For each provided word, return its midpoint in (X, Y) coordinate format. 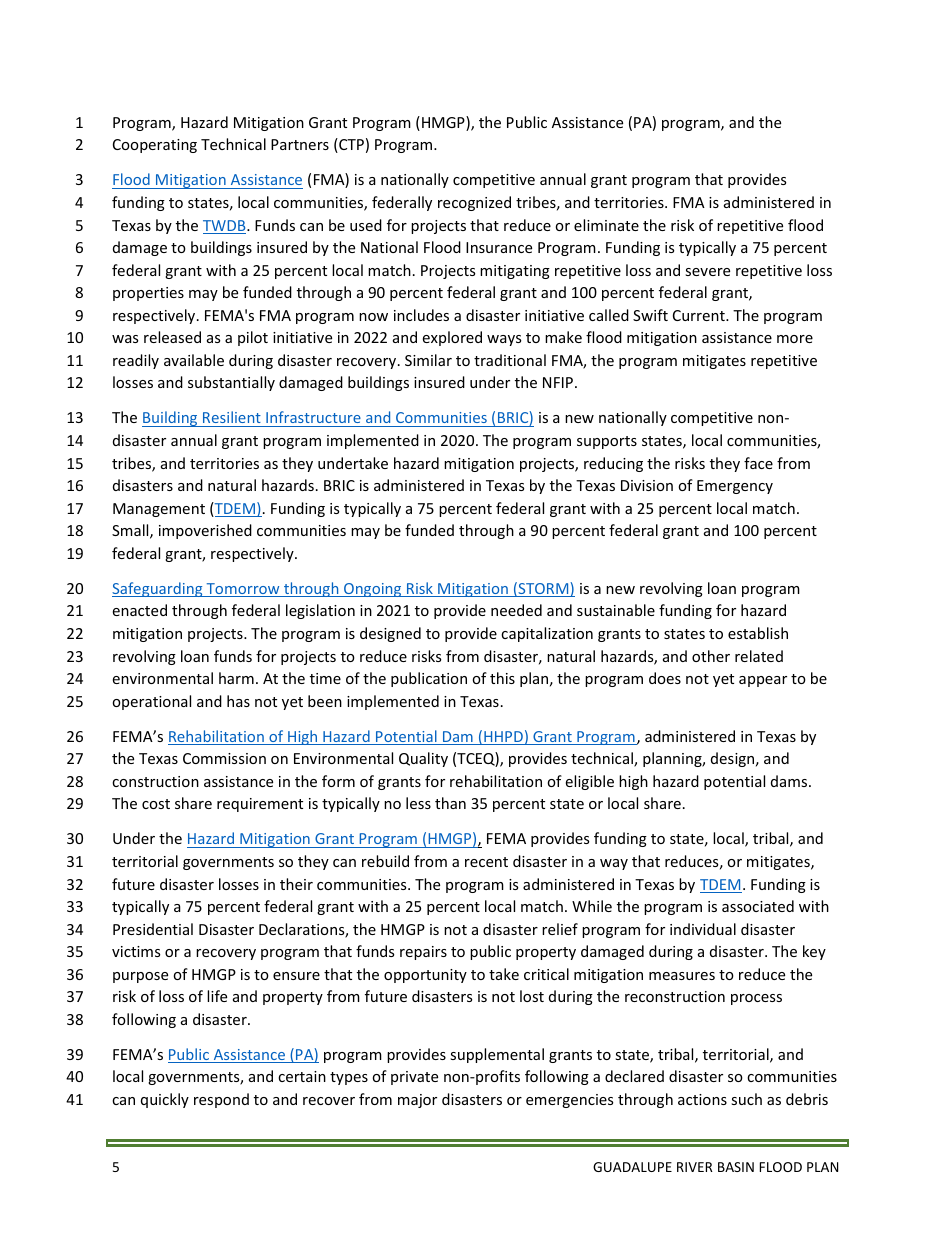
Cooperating (155, 146)
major (417, 1101)
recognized (474, 203)
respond (221, 1100)
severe (707, 272)
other (711, 656)
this (502, 678)
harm (236, 678)
